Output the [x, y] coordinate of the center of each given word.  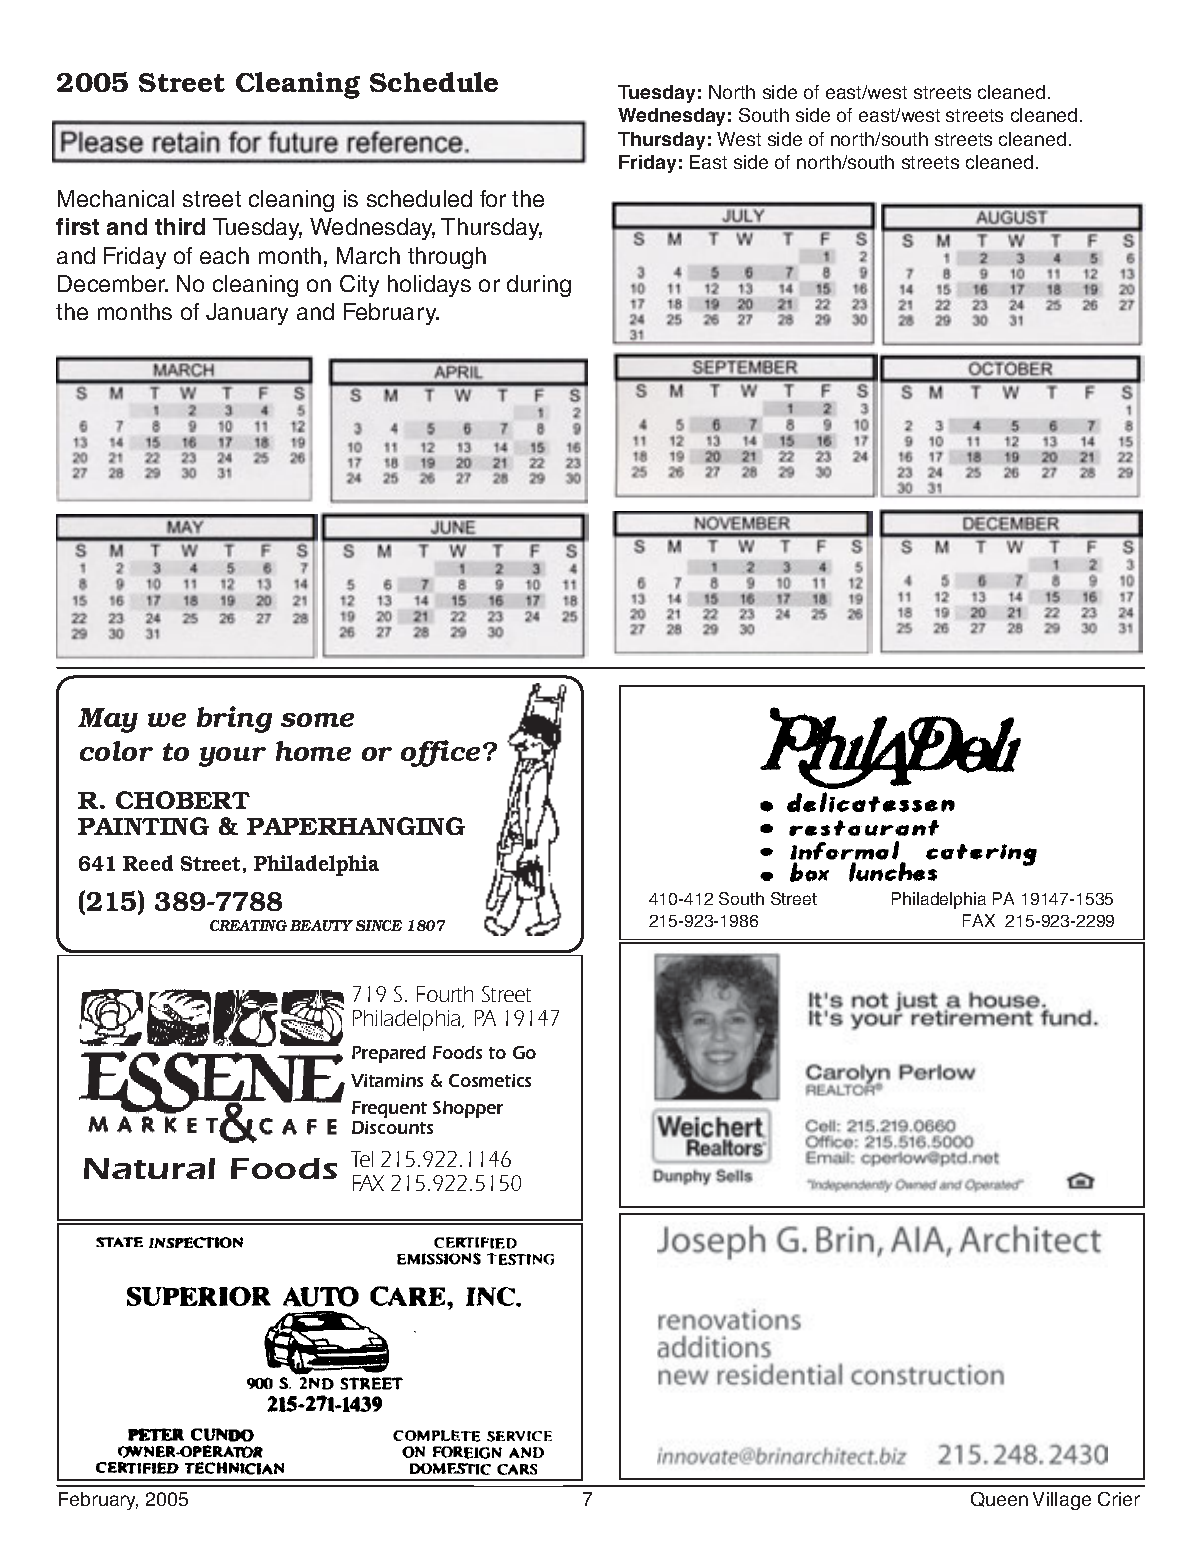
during [539, 286]
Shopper [468, 1109]
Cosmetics [490, 1080]
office [440, 753]
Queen [999, 1499]
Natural [149, 1168]
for [493, 198]
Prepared [389, 1054]
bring [234, 719]
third [180, 226]
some [317, 720]
